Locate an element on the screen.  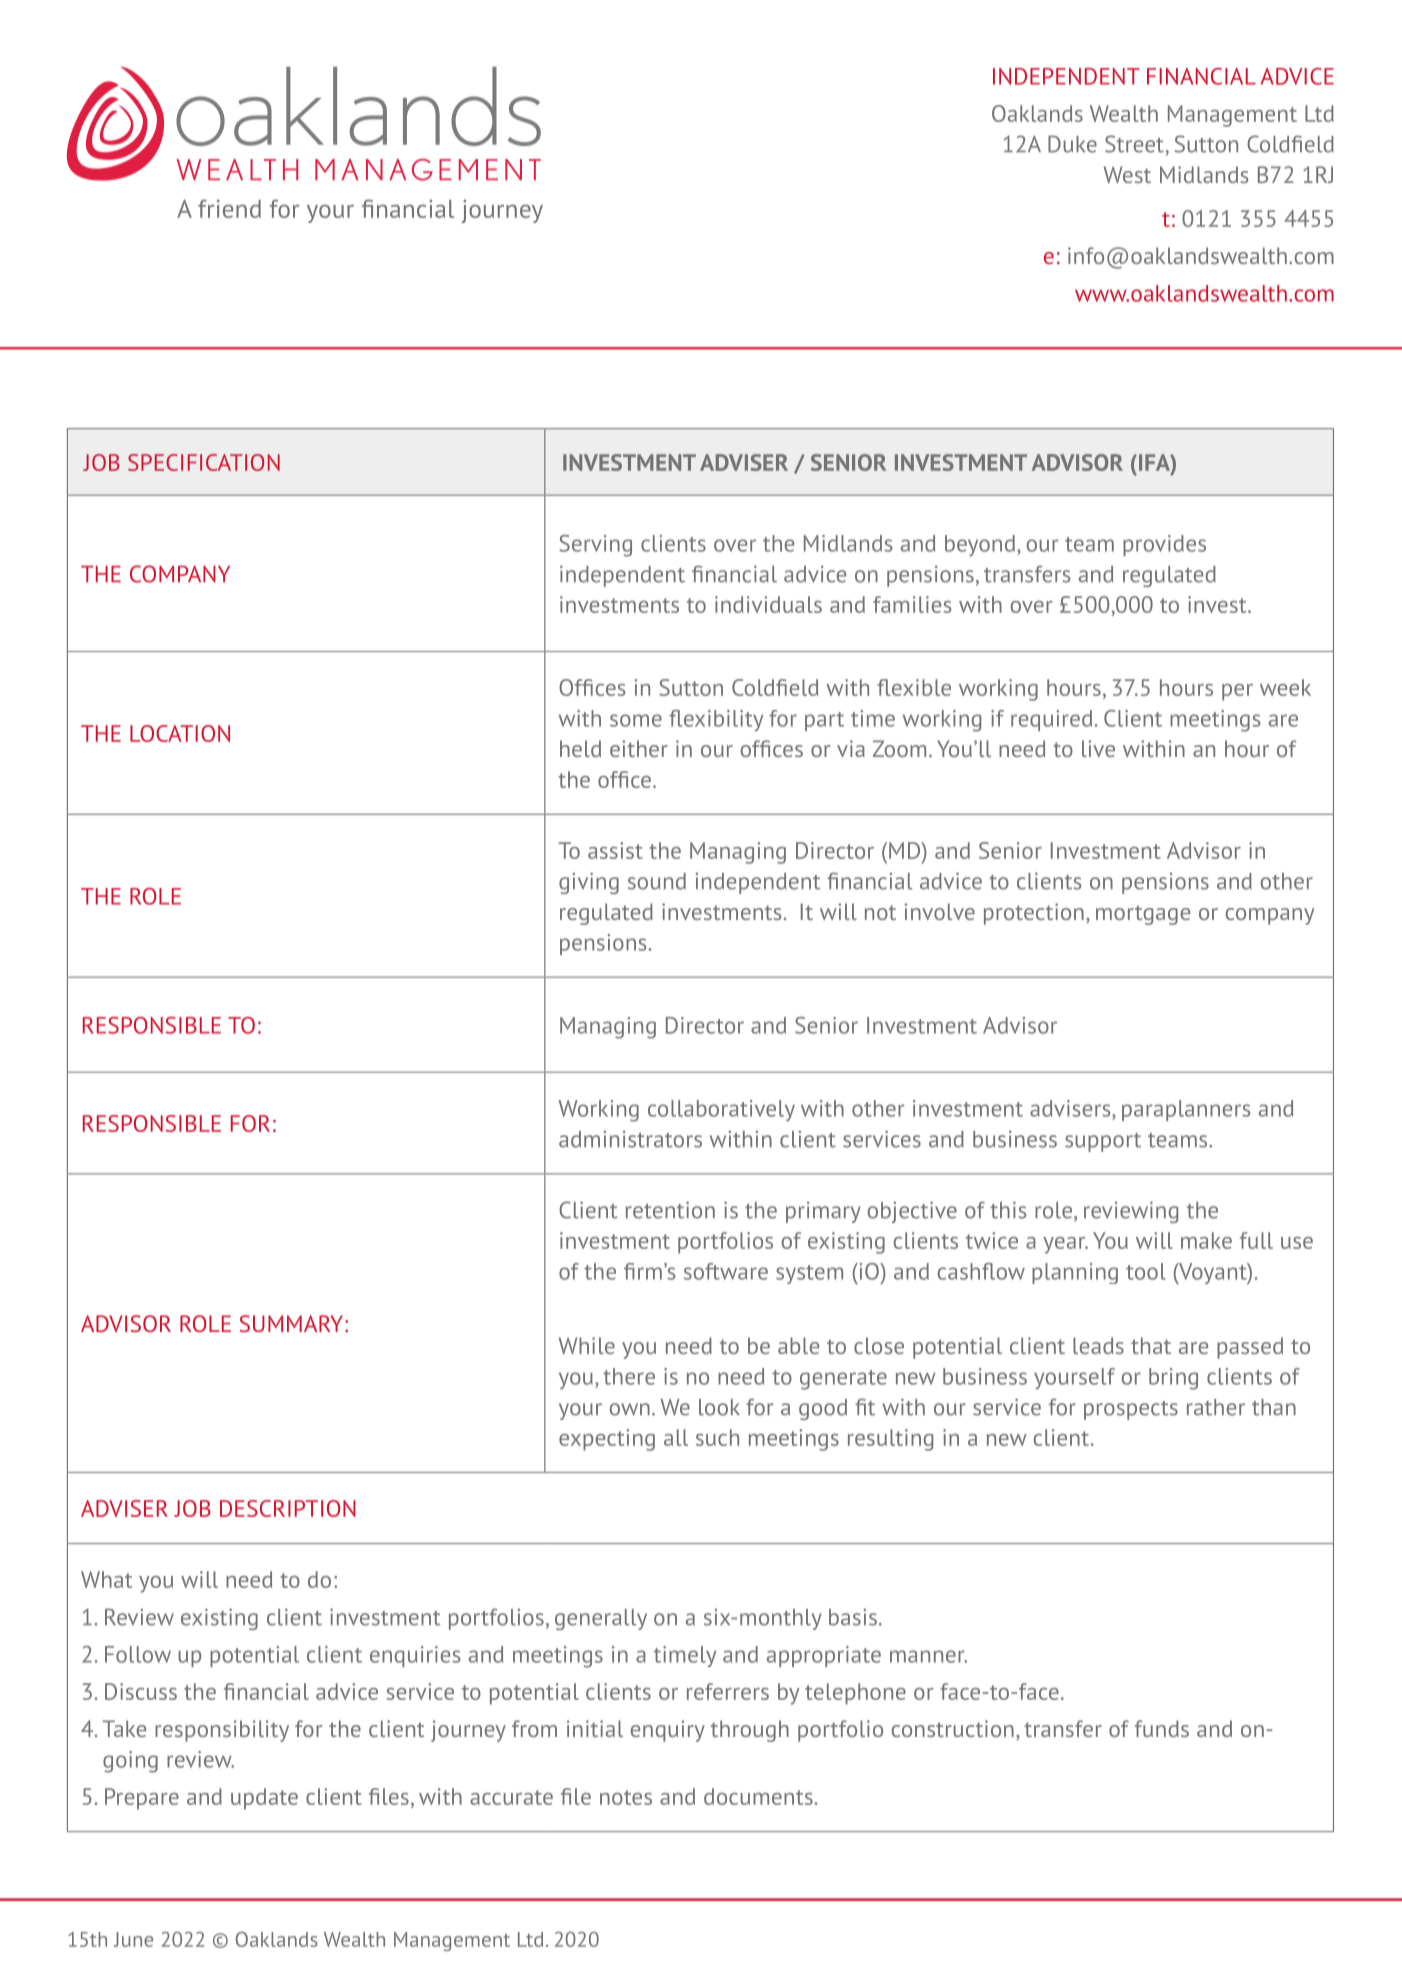
West is located at coordinates (1127, 174).
